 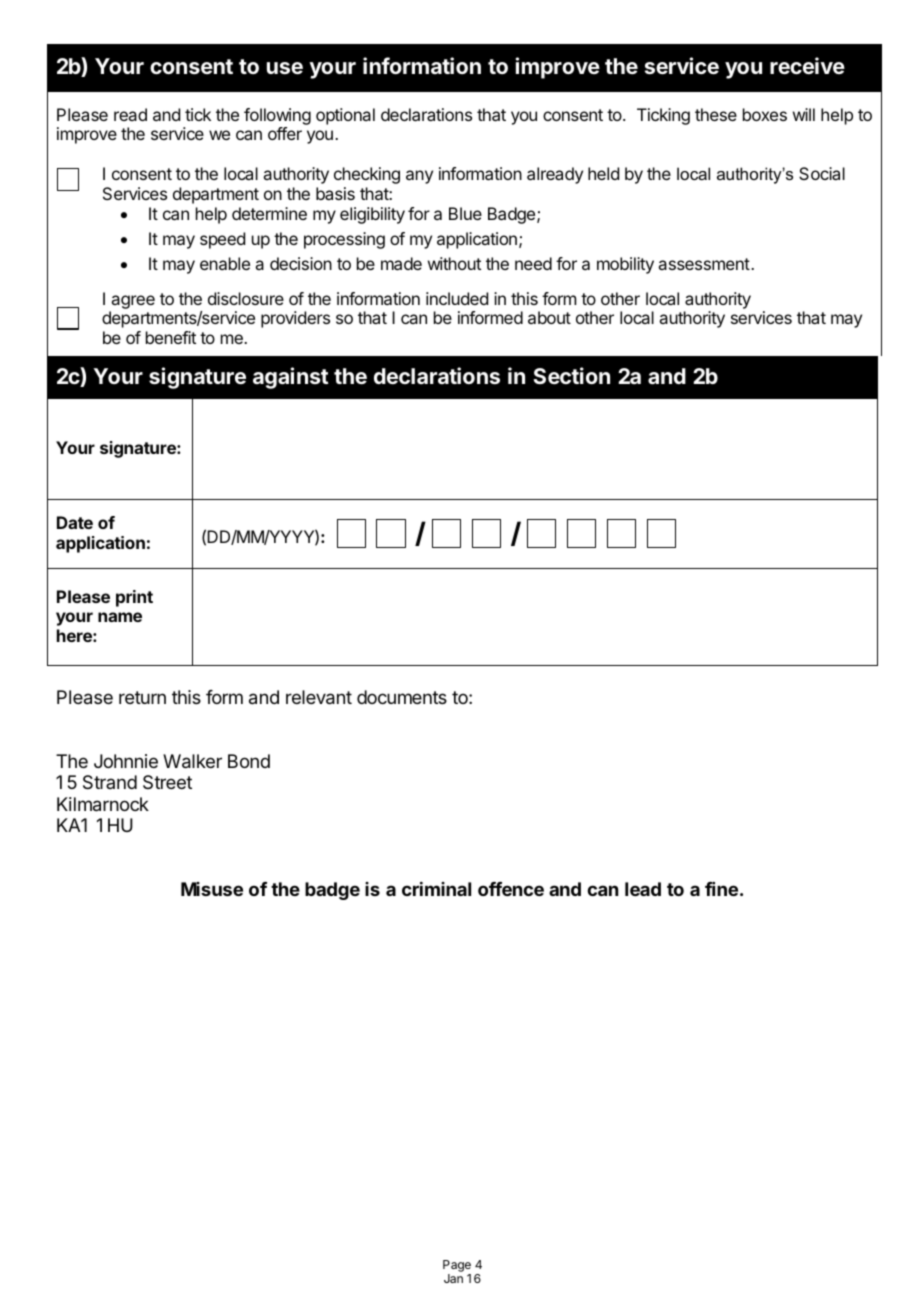 I want to click on these, so click(x=716, y=114).
